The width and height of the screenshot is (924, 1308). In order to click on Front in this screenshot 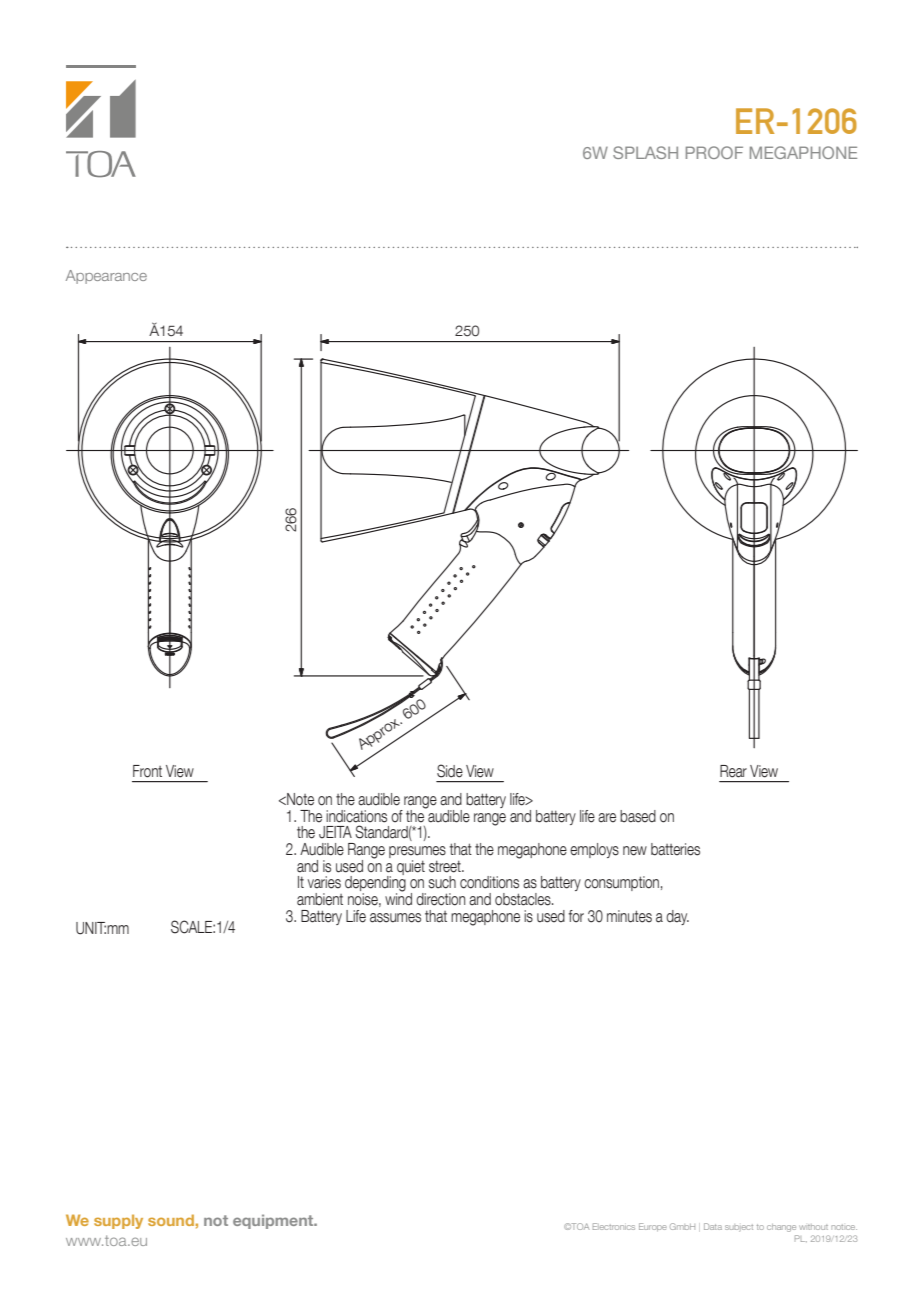, I will do `click(147, 771)`.
